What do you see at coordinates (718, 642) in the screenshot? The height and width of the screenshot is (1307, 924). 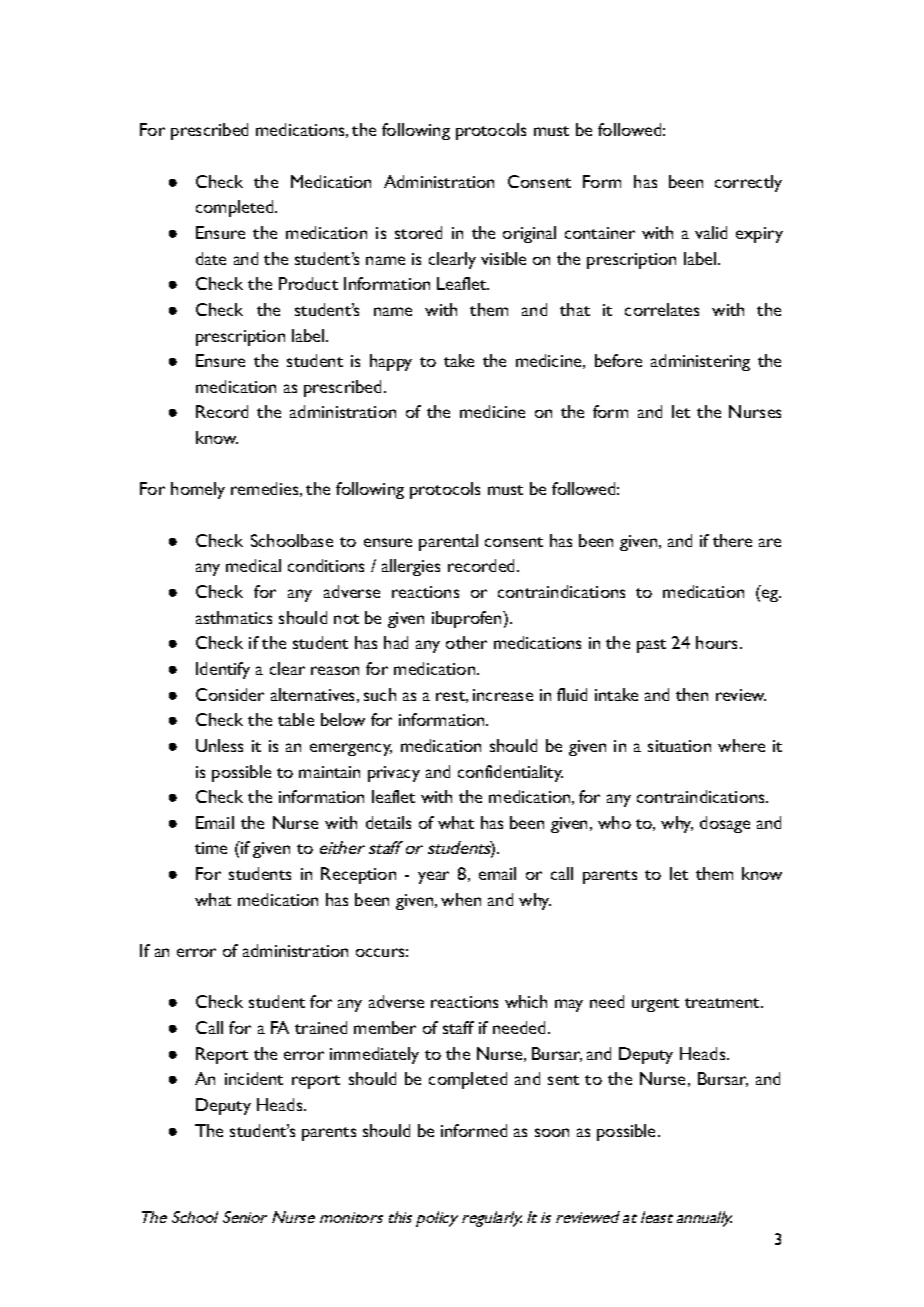 I see `hours` at bounding box center [718, 642].
